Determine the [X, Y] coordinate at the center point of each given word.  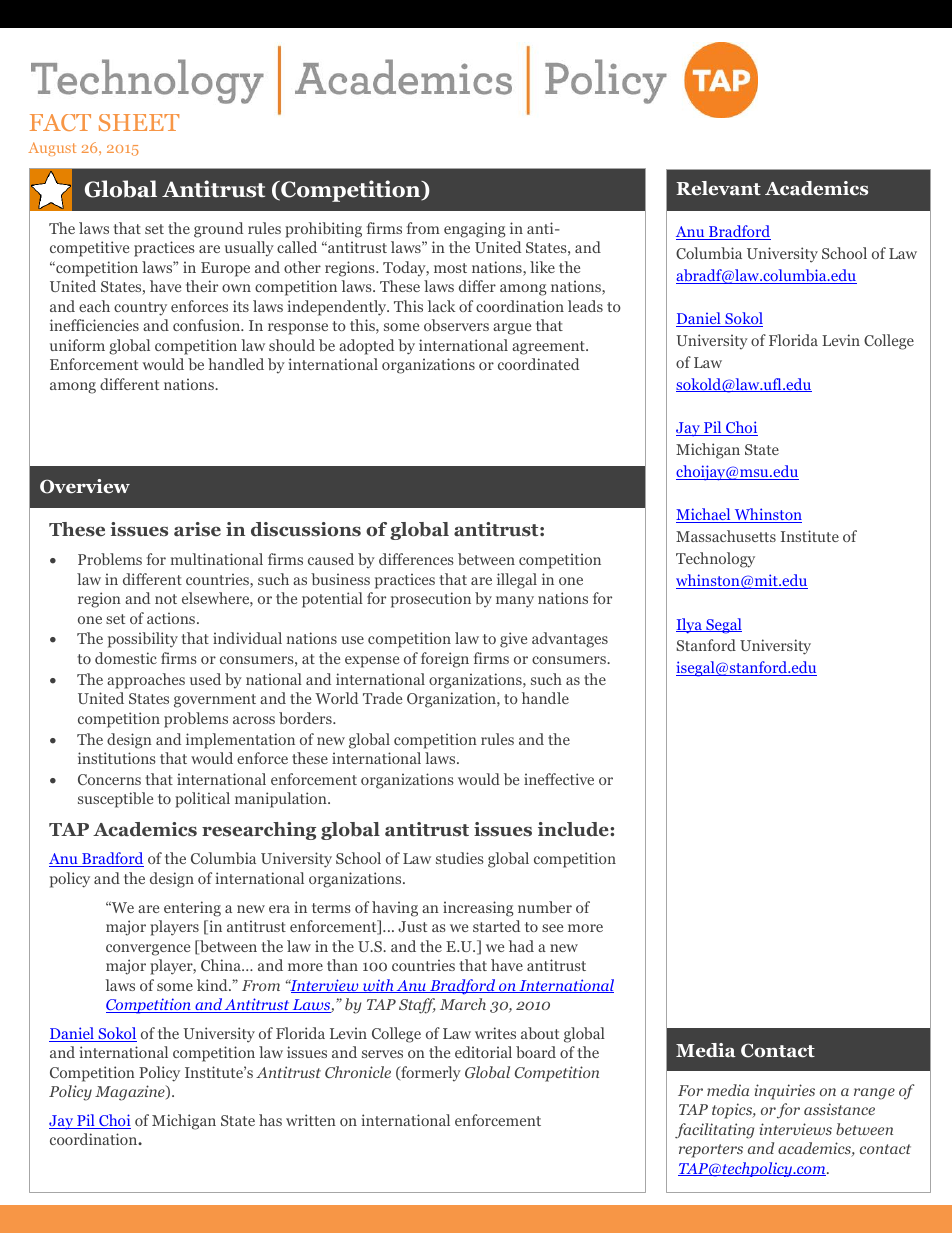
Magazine [131, 1093]
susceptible [115, 800]
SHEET [139, 122]
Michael [704, 515]
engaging [475, 230]
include [574, 829]
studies [460, 858]
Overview [85, 486]
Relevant [718, 188]
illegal [517, 581]
